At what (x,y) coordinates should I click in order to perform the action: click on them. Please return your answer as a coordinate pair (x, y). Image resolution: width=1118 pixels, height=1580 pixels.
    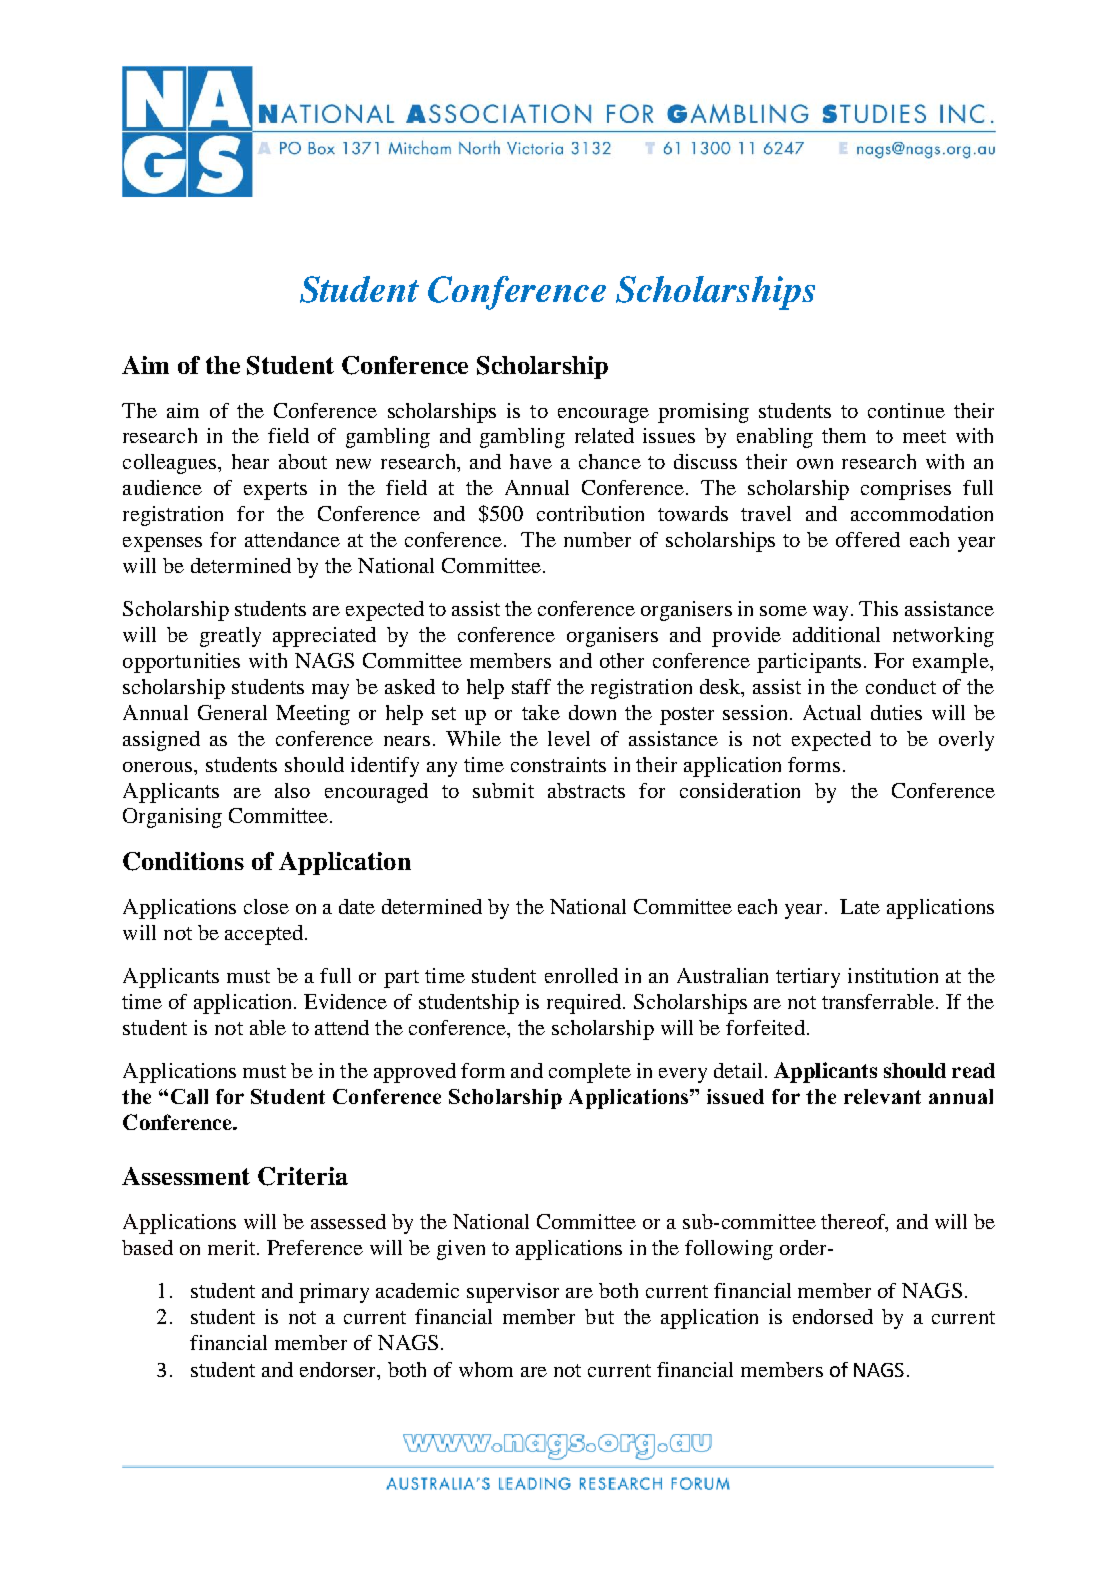
    Looking at the image, I should click on (844, 435).
